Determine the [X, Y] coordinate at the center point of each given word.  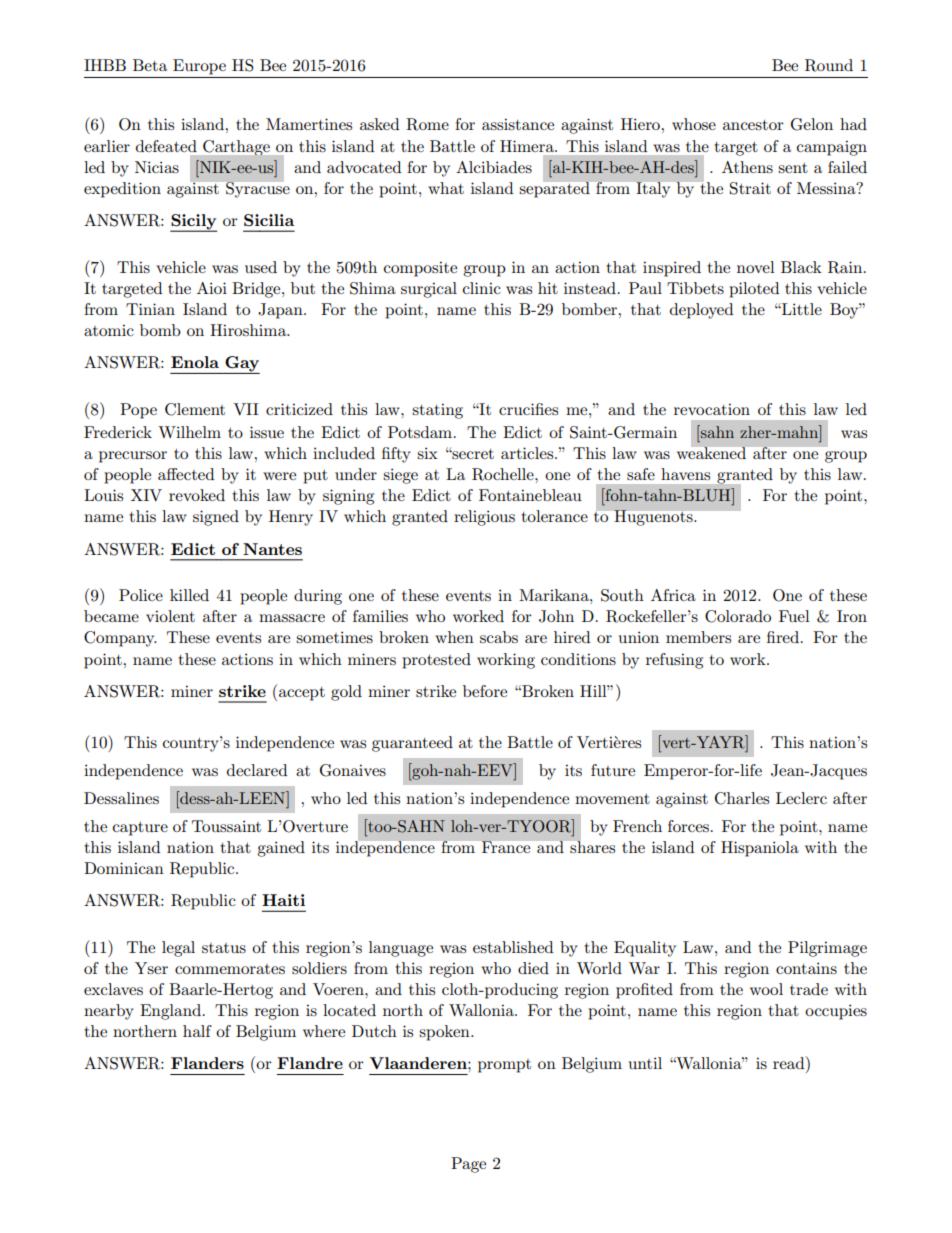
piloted [754, 290]
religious [484, 518]
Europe [199, 67]
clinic [482, 288]
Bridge [257, 290]
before [485, 691]
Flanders [207, 1063]
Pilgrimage [827, 949]
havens [685, 474]
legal [178, 949]
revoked [197, 495]
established [513, 947]
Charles [742, 798]
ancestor [753, 125]
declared [257, 770]
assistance [518, 124]
